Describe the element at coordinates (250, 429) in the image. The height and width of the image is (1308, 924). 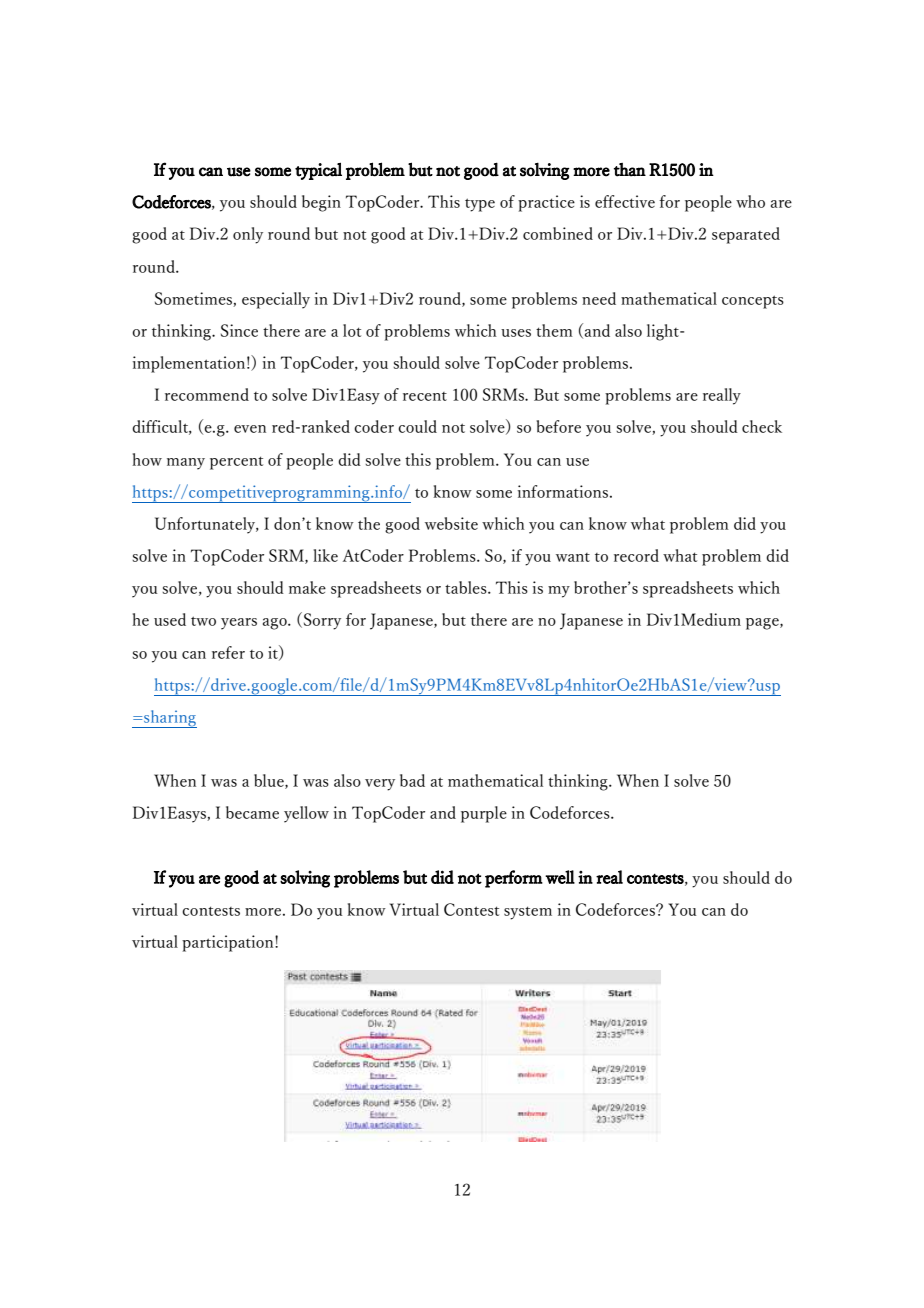
I see `even` at that location.
